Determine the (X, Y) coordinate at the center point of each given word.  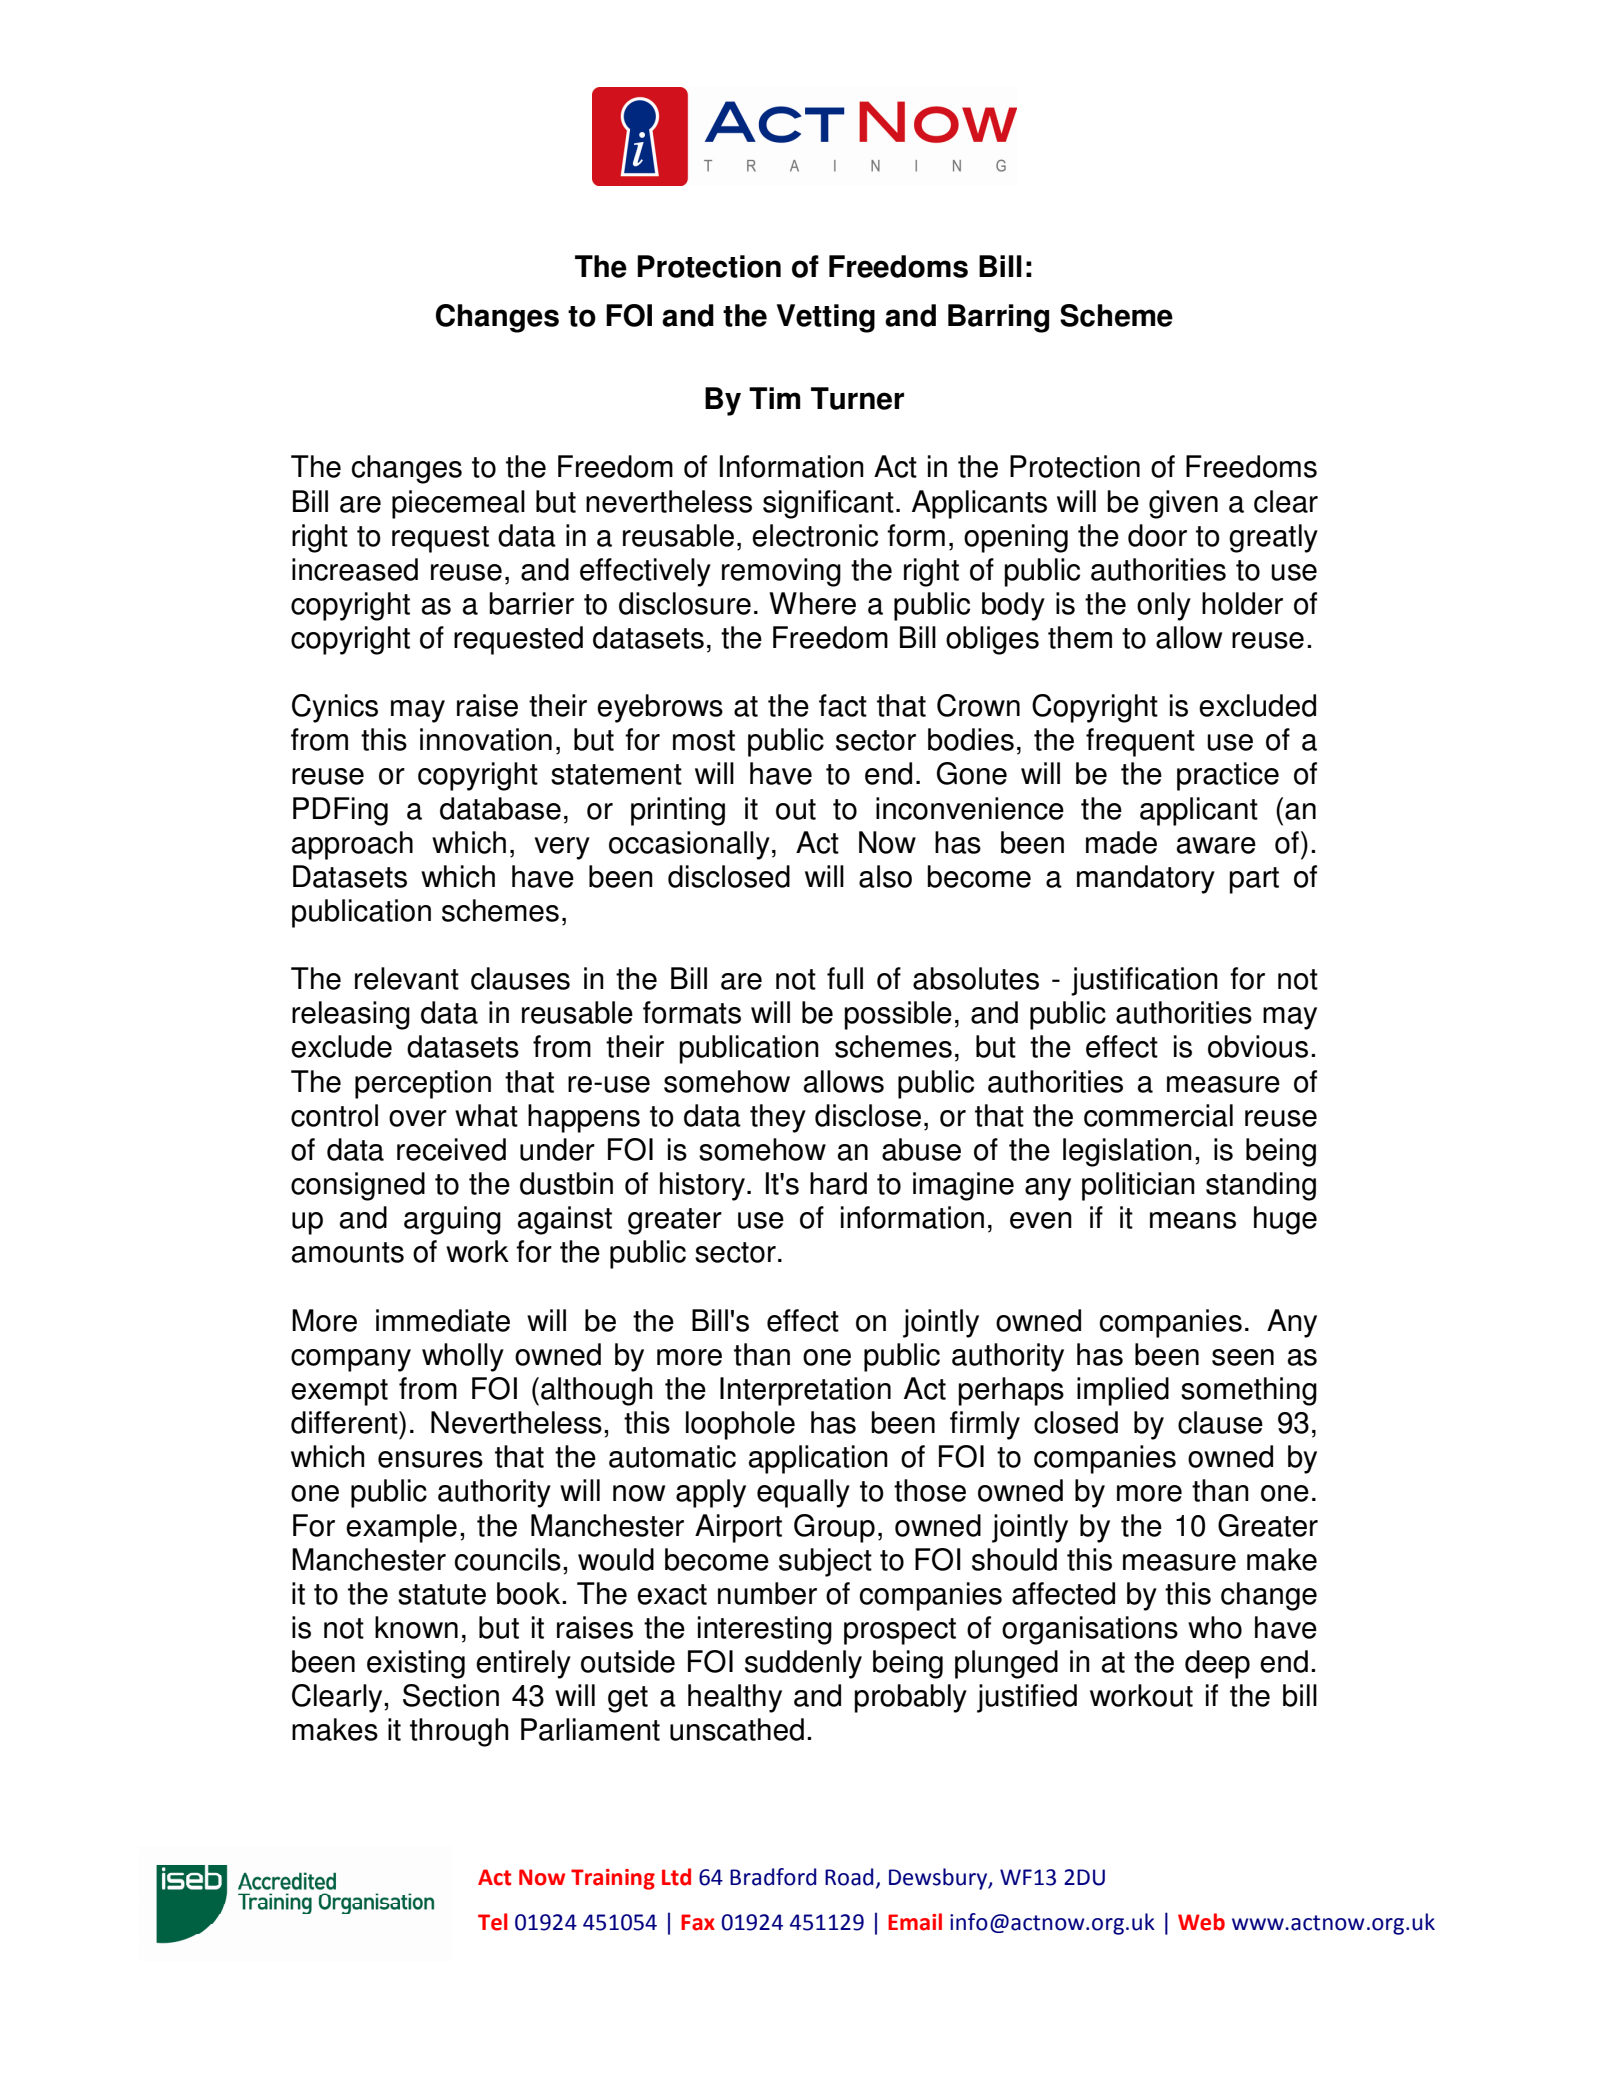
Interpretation (805, 1391)
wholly (463, 1357)
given (1183, 504)
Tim (775, 398)
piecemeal (458, 504)
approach (352, 845)
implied (1123, 1391)
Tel (493, 1922)
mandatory (1146, 879)
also (885, 876)
